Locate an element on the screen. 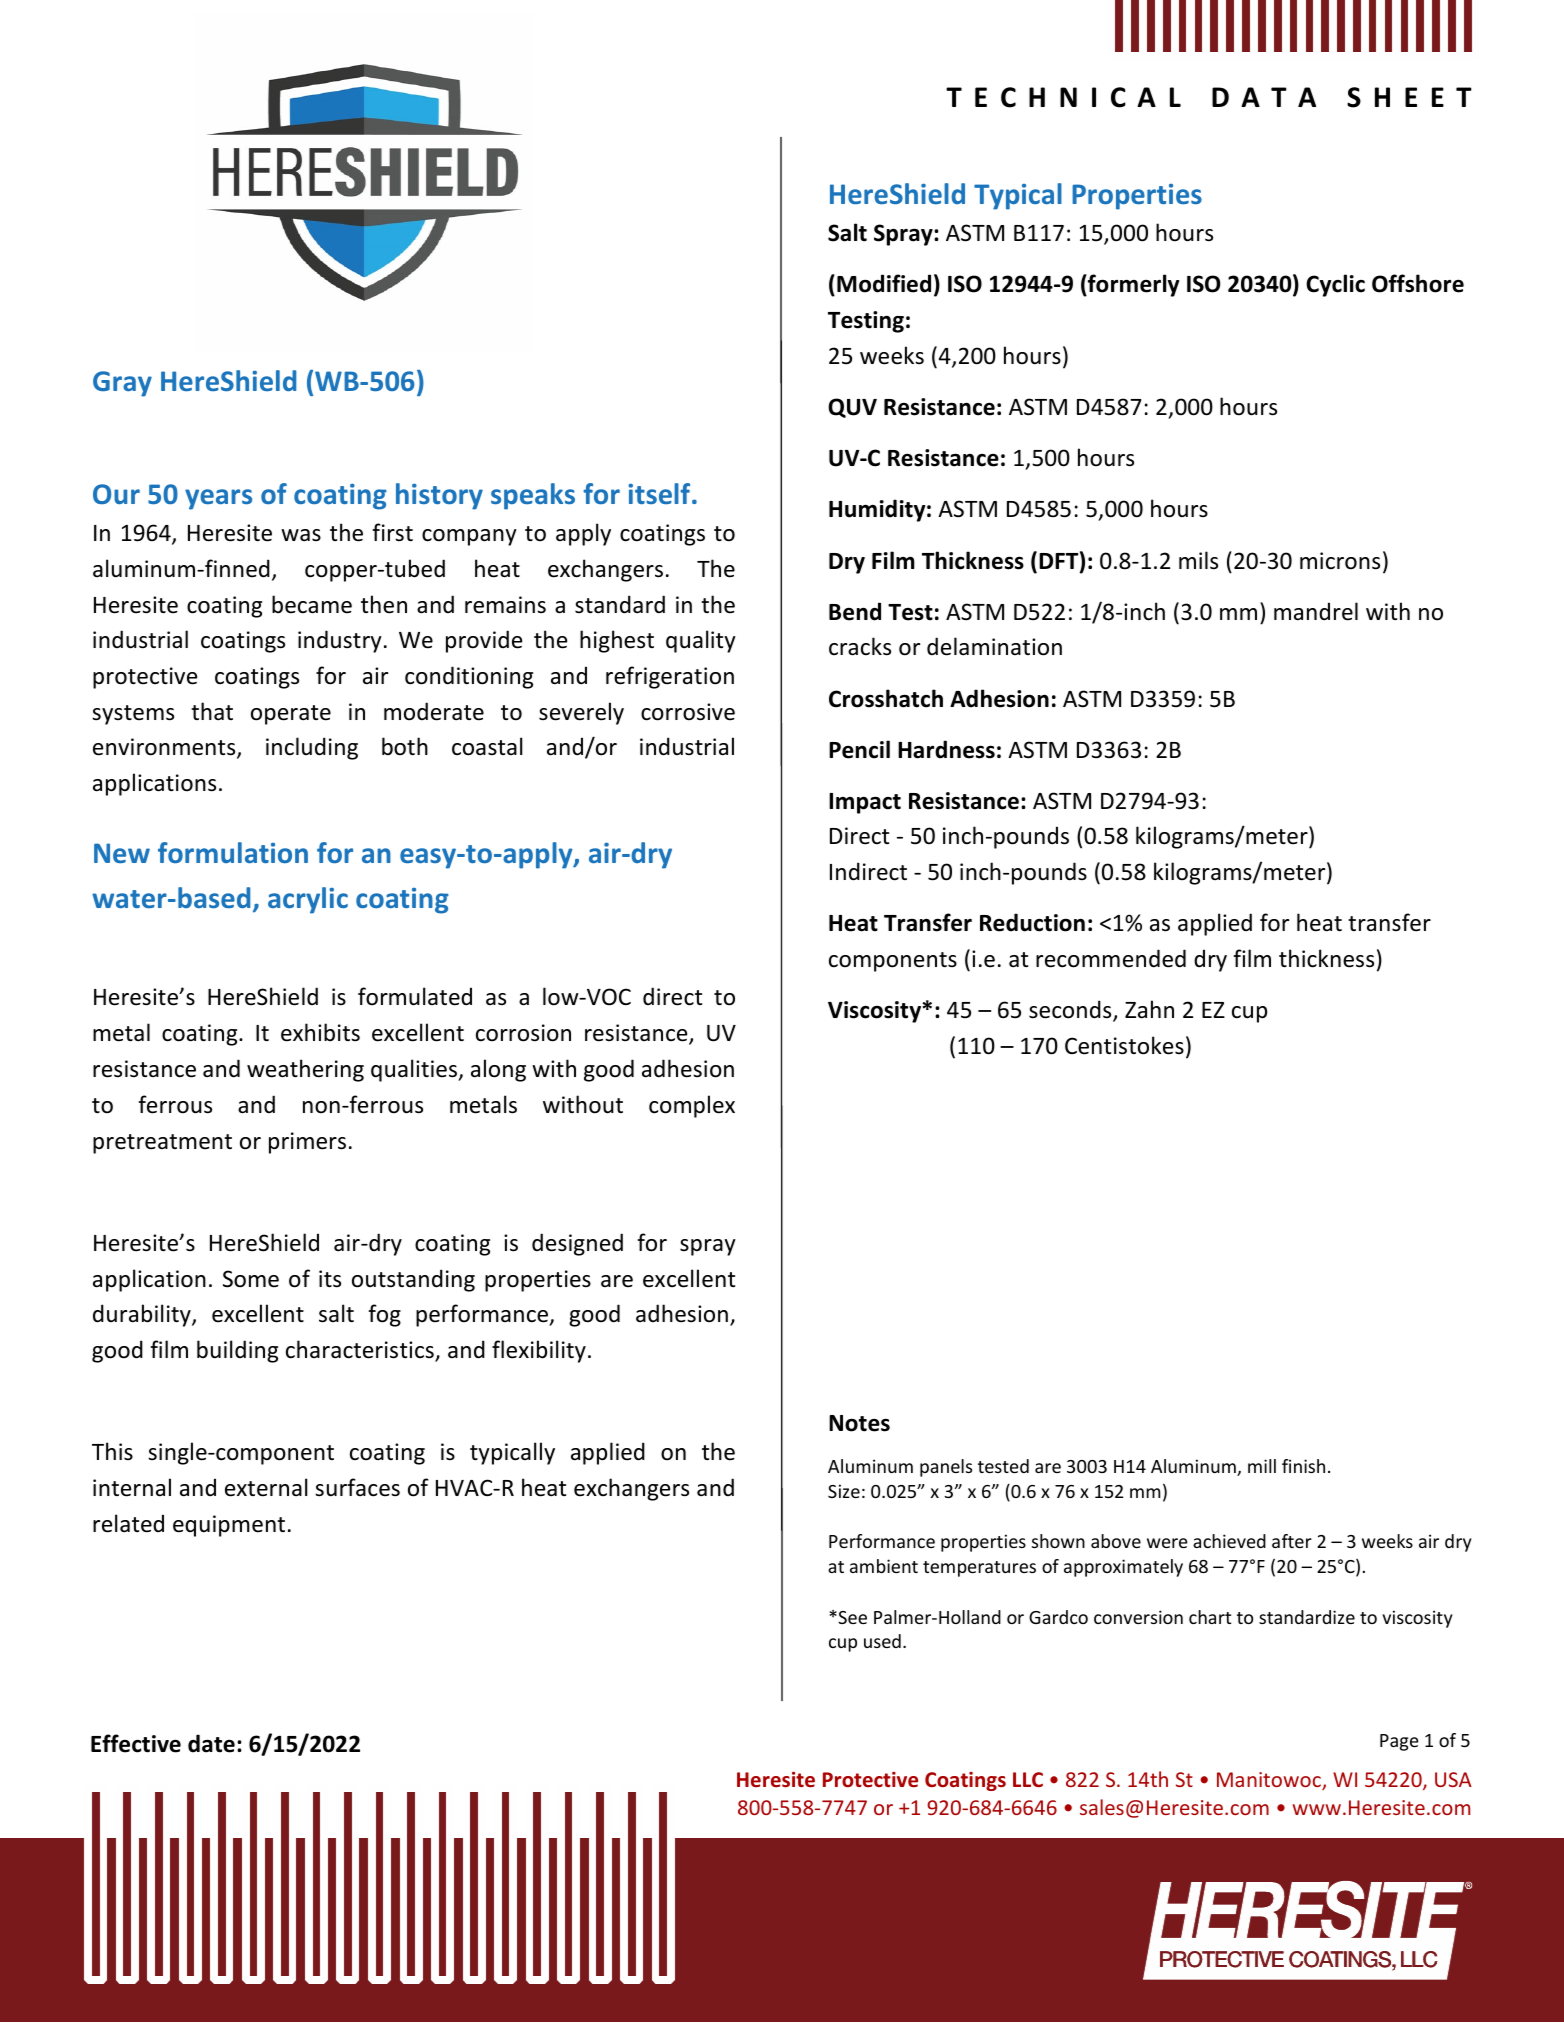 Image resolution: width=1564 pixels, height=2024 pixels. was is located at coordinates (301, 535).
